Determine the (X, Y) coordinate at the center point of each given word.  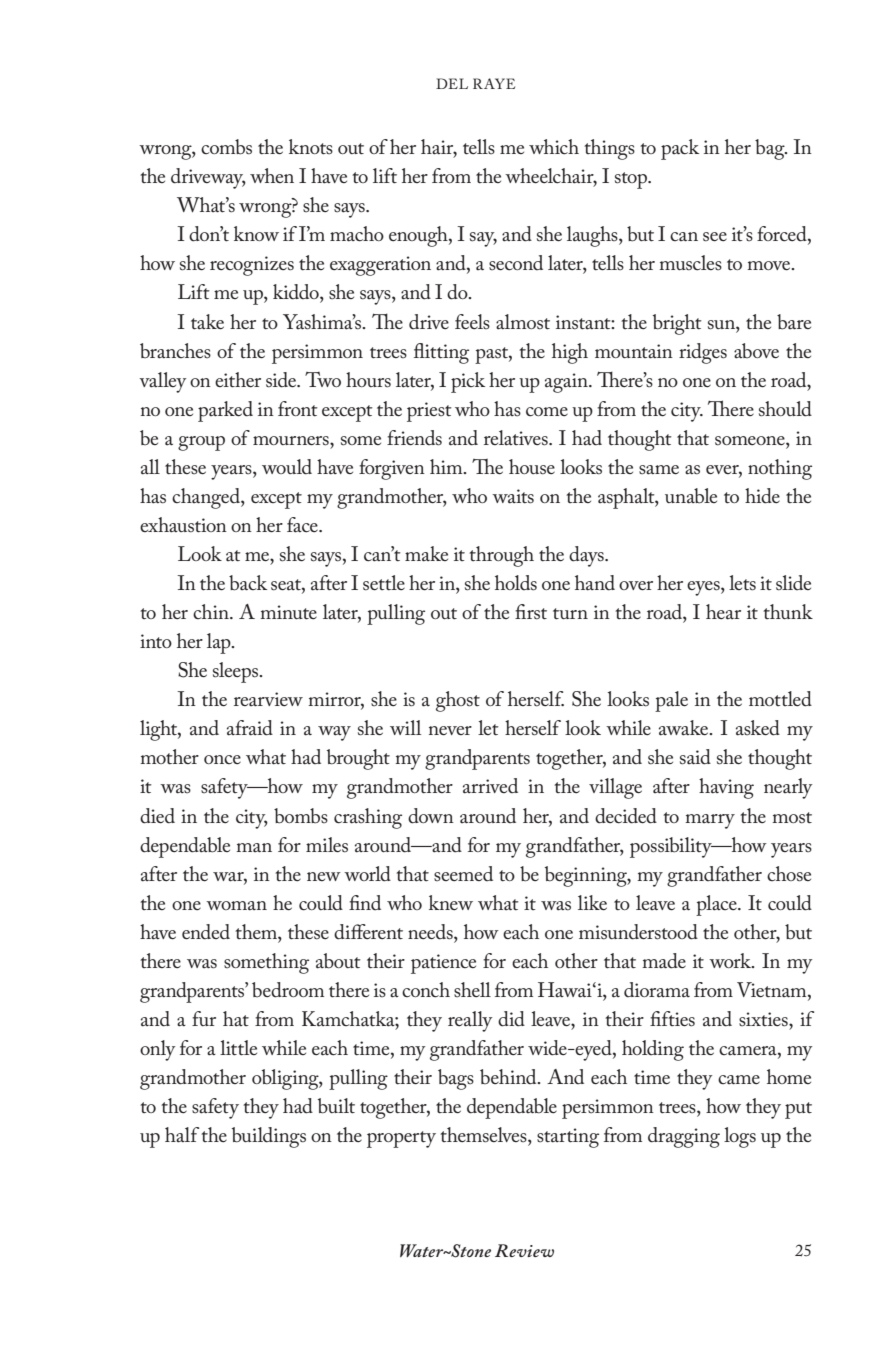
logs (740, 1137)
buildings (269, 1137)
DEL (452, 83)
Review (524, 1250)
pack (680, 149)
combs (226, 147)
